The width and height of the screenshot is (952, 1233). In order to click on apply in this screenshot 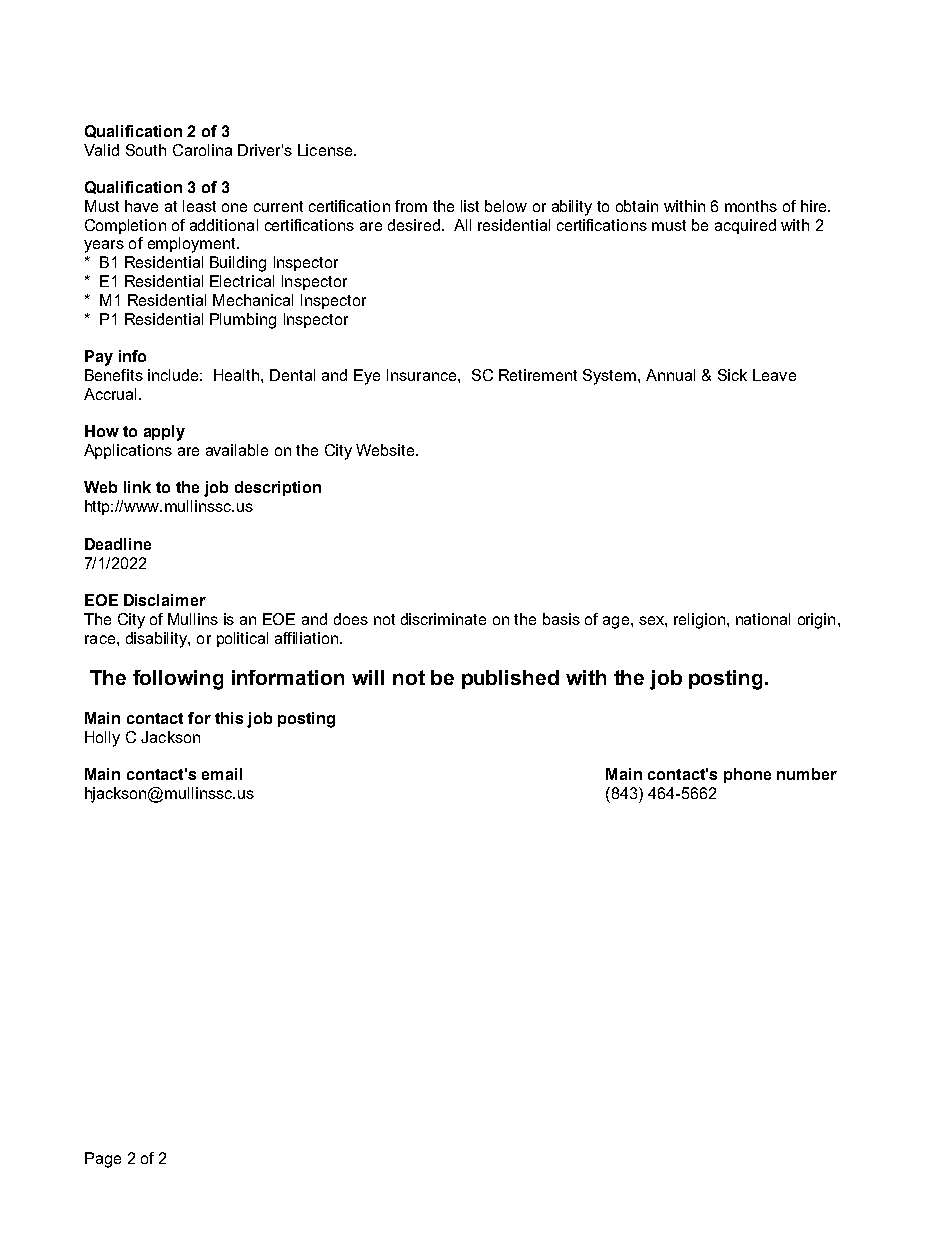, I will do `click(164, 433)`.
